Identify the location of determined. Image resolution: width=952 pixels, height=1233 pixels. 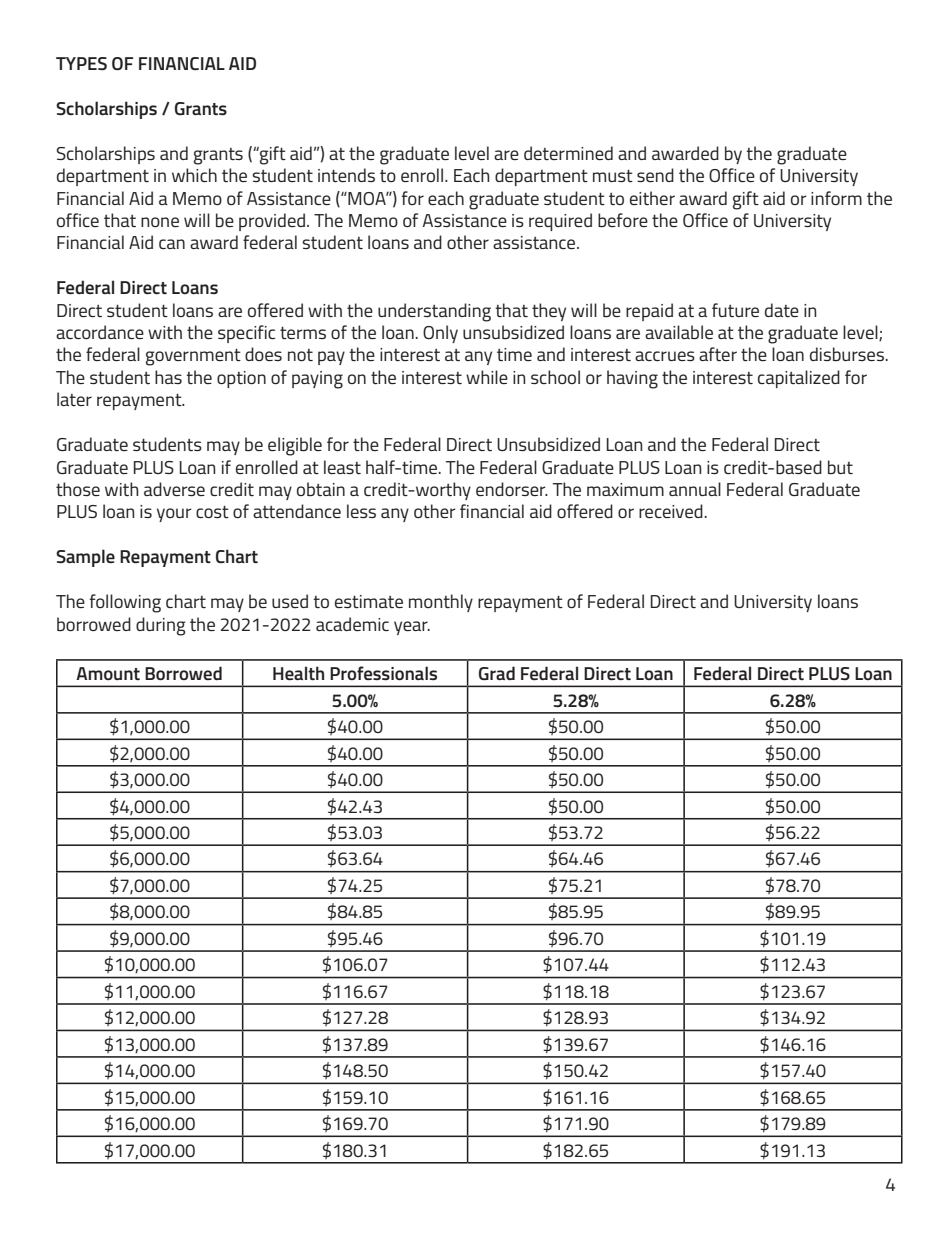
(568, 153).
